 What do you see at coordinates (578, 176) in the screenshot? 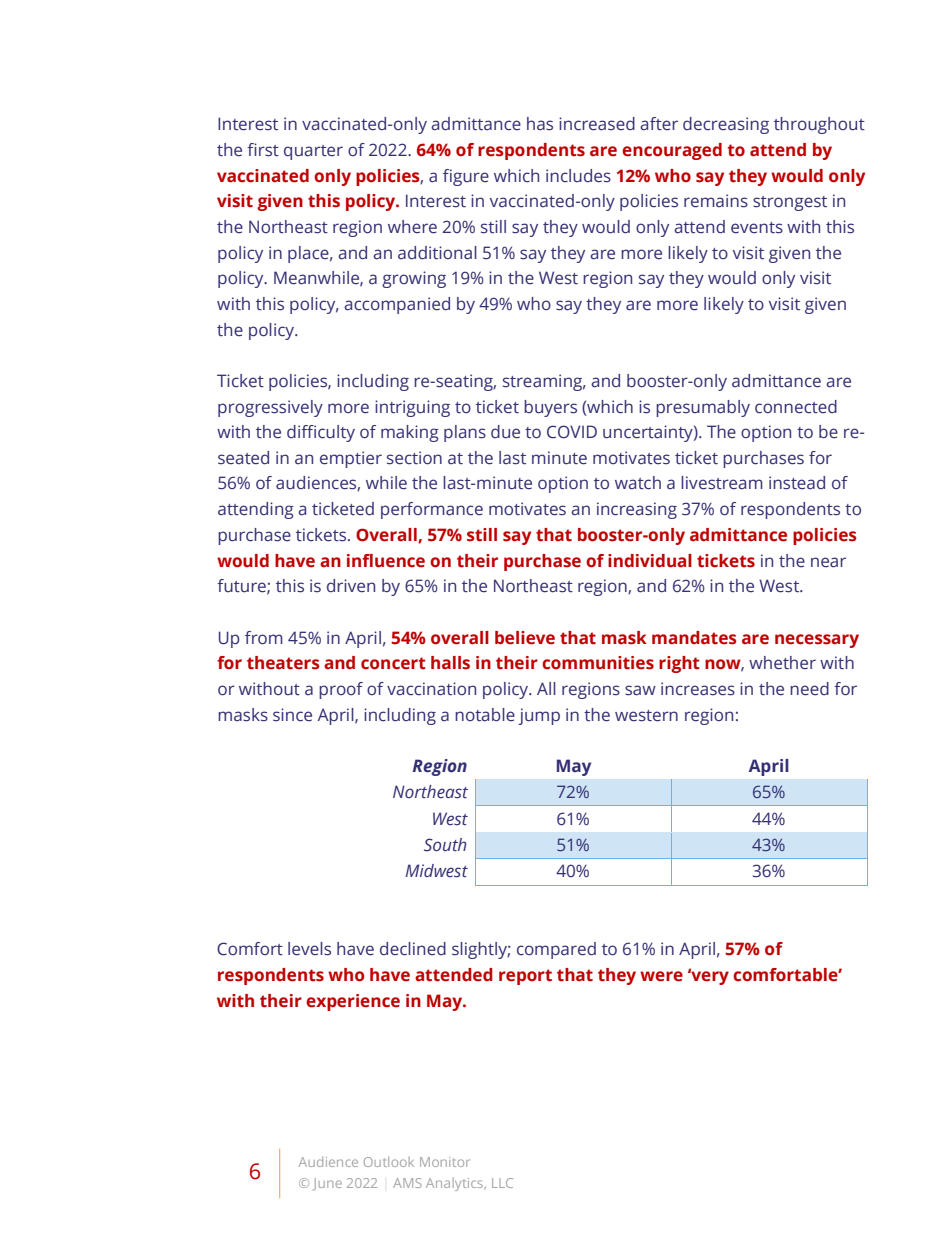
I see `includes` at bounding box center [578, 176].
